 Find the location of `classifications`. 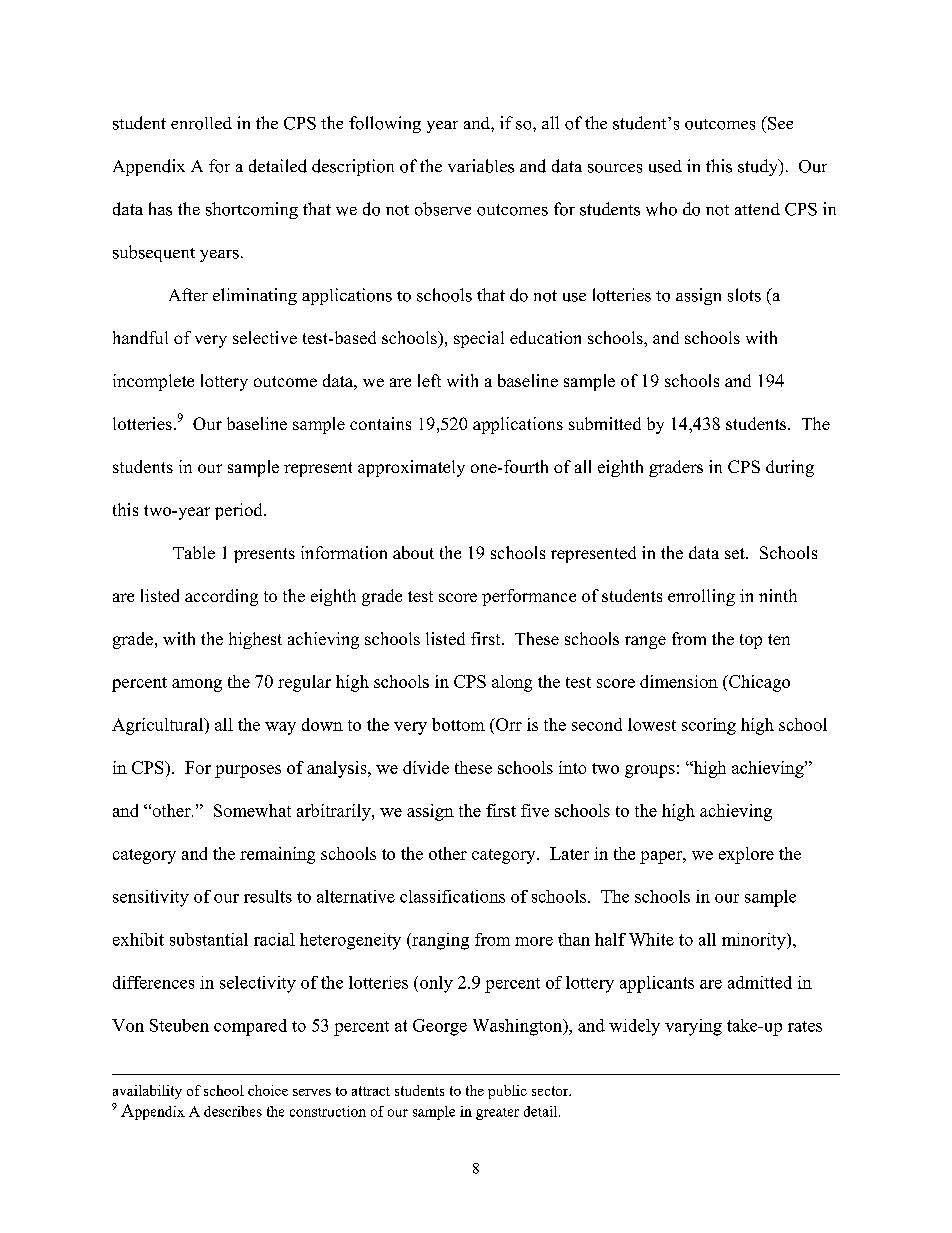

classifications is located at coordinates (452, 896).
